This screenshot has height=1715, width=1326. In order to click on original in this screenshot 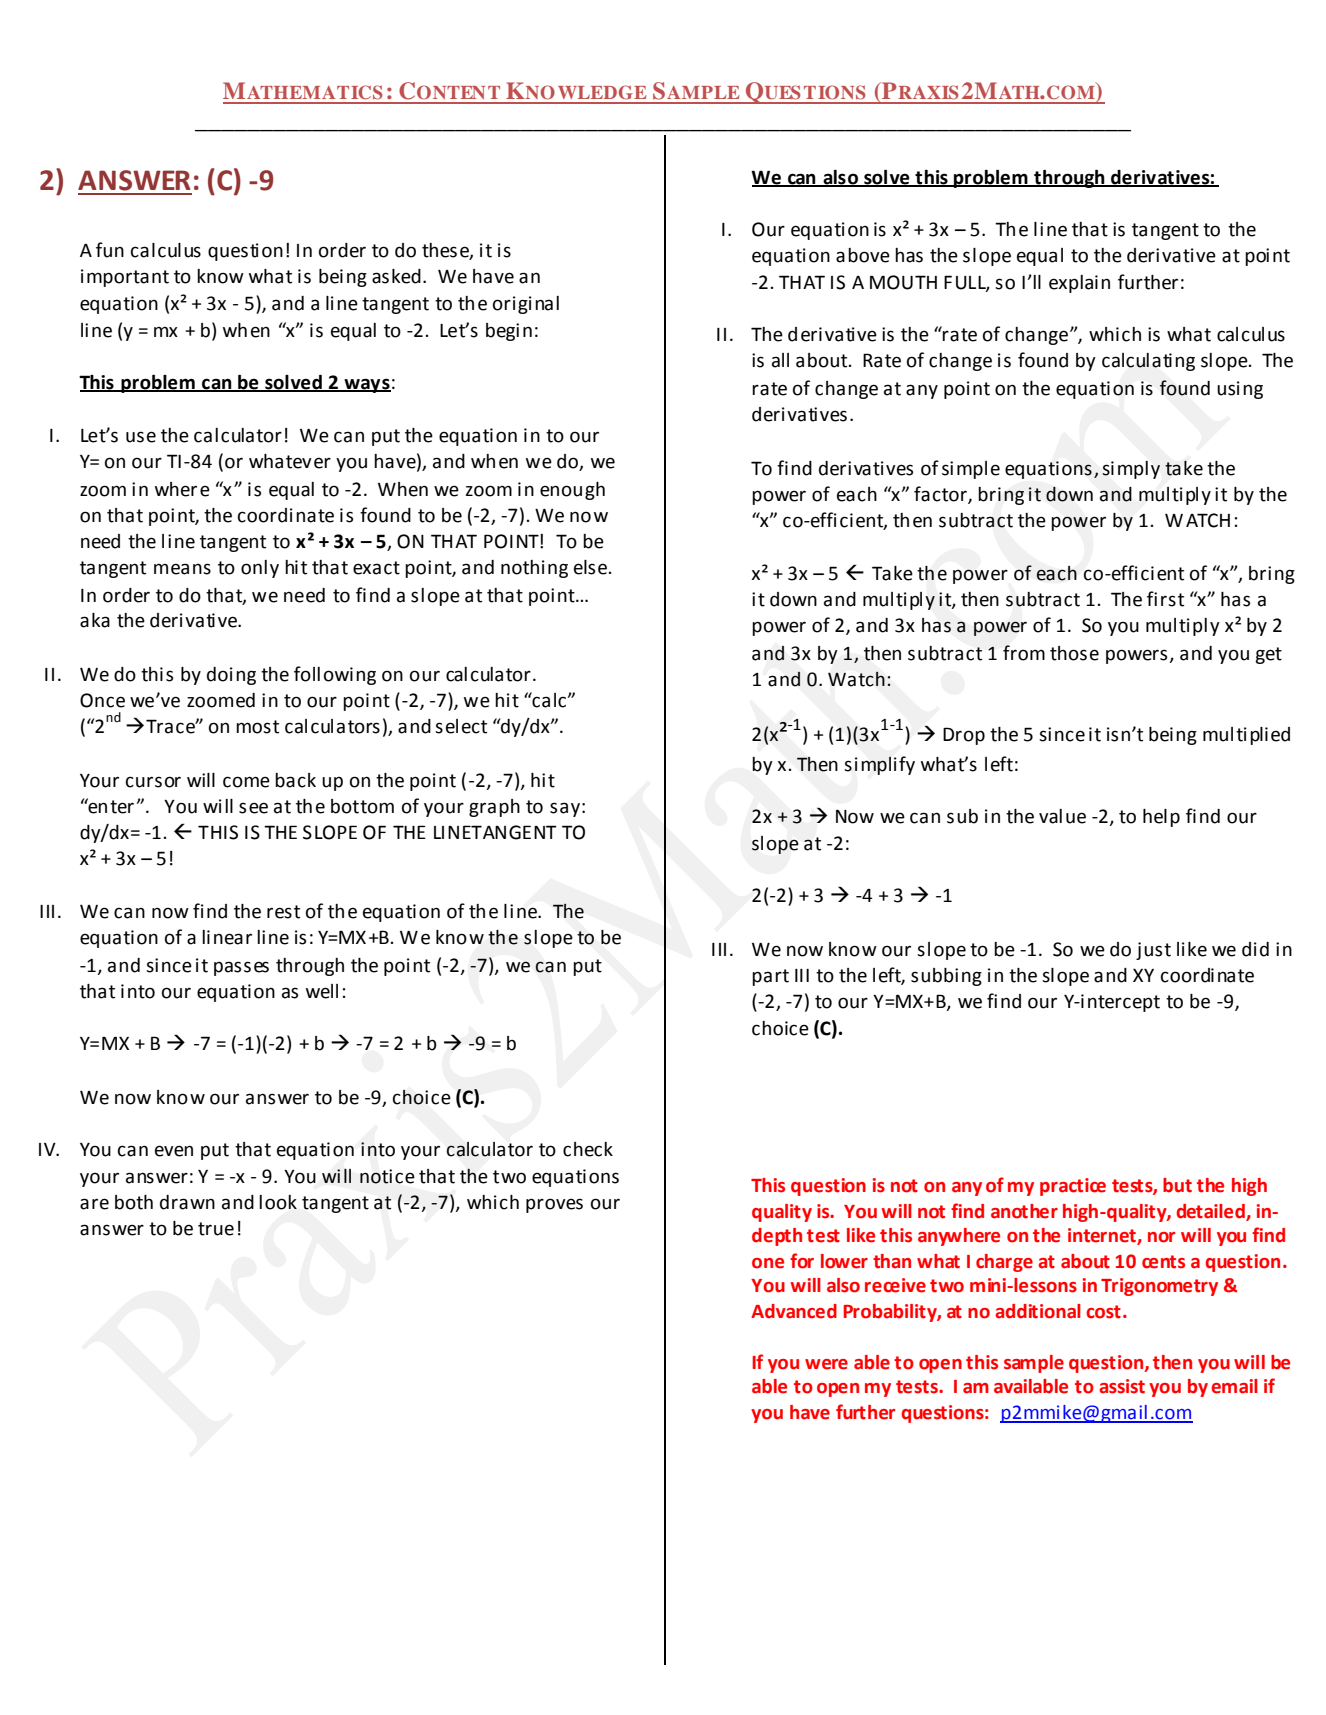, I will do `click(526, 305)`.
